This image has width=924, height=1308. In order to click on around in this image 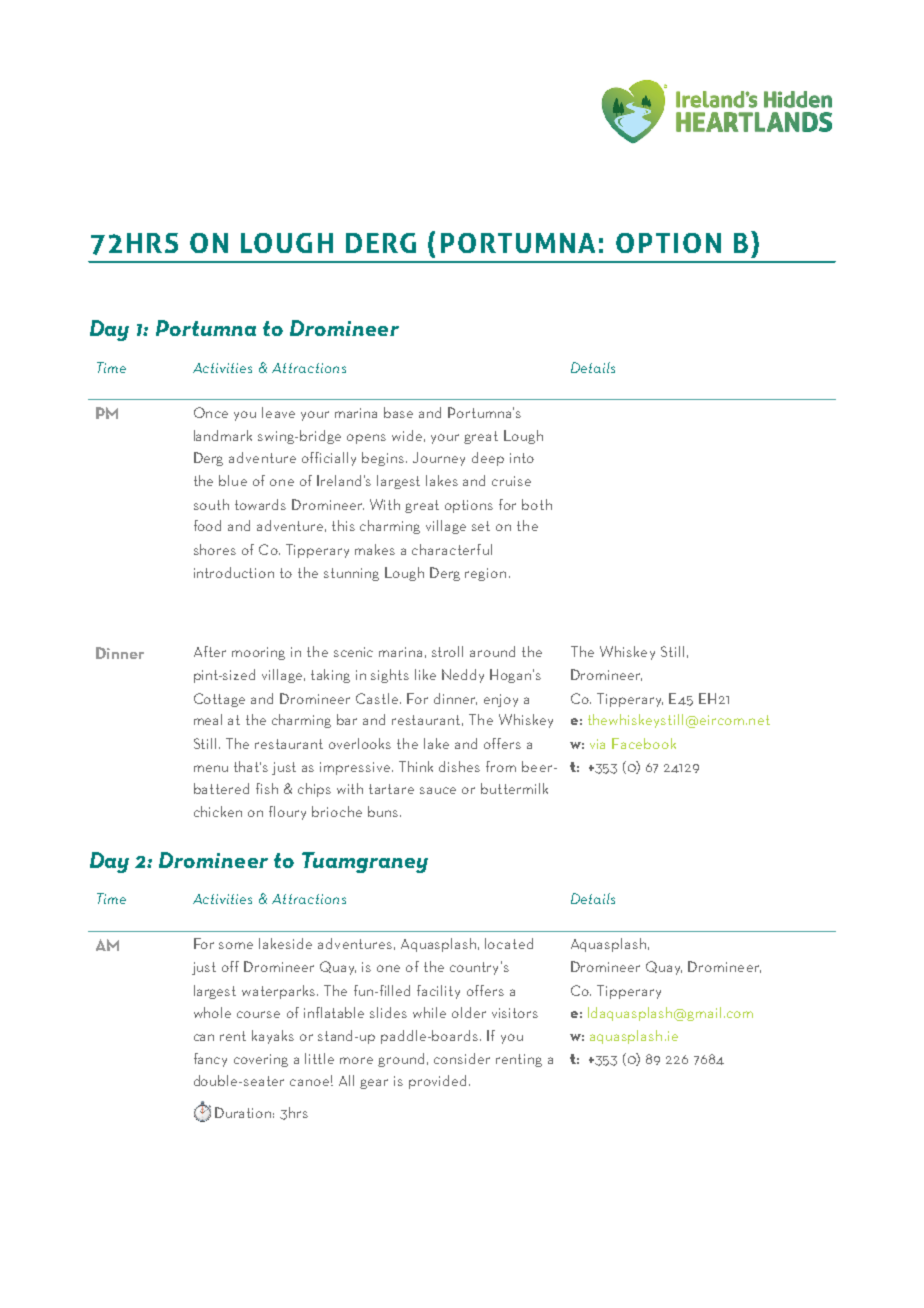, I will do `click(492, 651)`.
